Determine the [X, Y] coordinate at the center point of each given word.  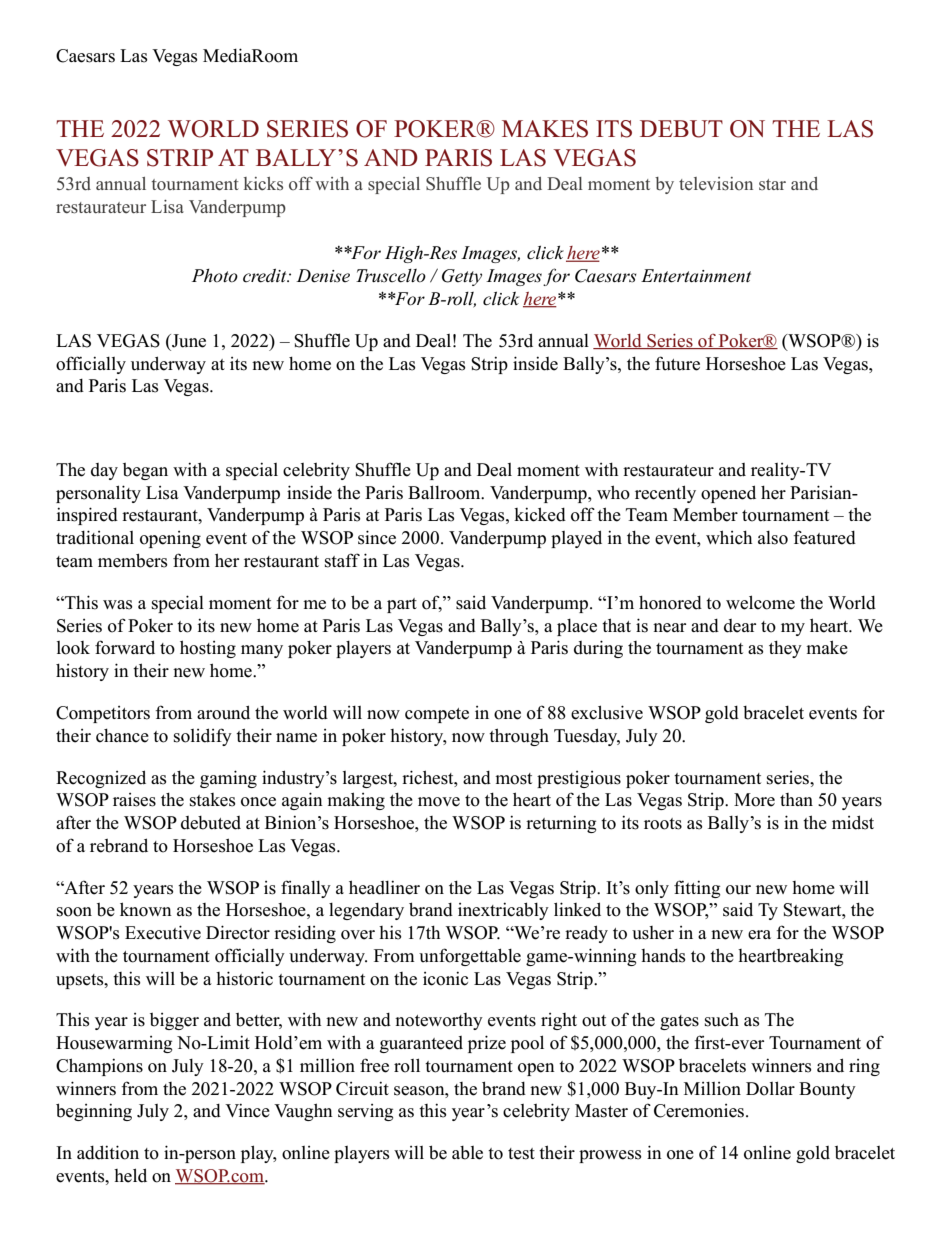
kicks [263, 183]
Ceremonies [700, 1111]
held [130, 1175]
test [521, 1154]
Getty [462, 277]
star [772, 184]
